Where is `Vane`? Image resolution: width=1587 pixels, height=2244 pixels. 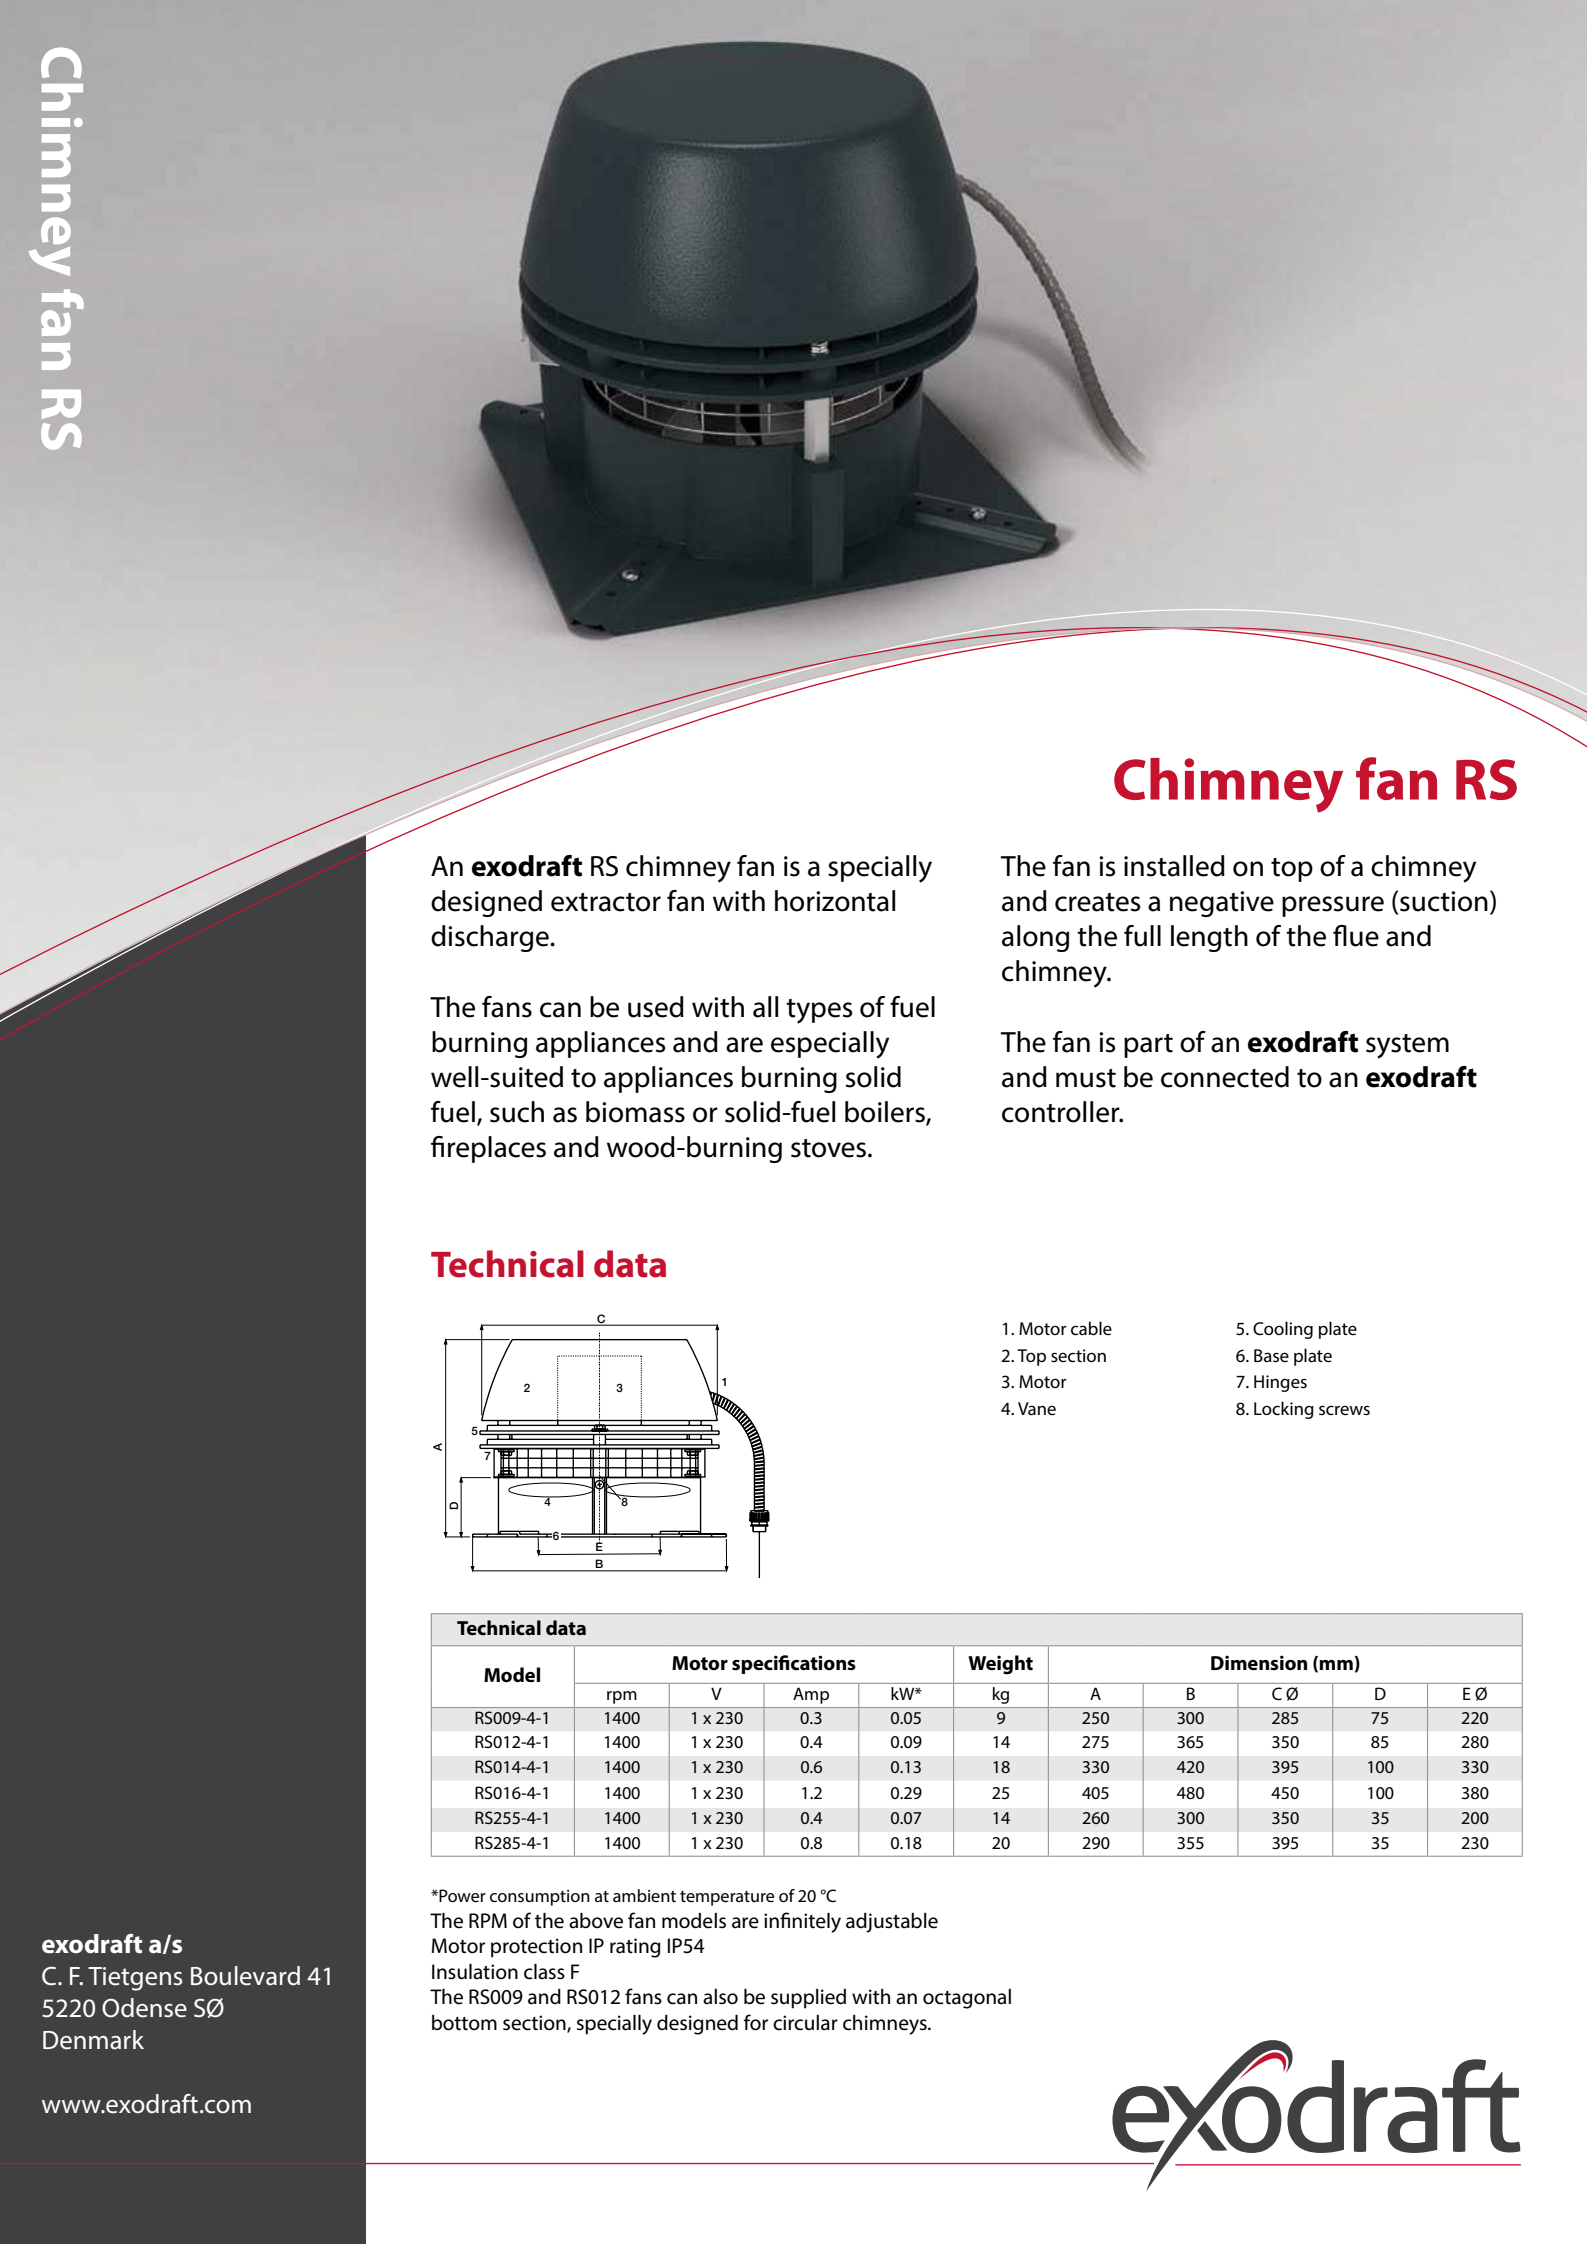
Vane is located at coordinates (1037, 1408).
